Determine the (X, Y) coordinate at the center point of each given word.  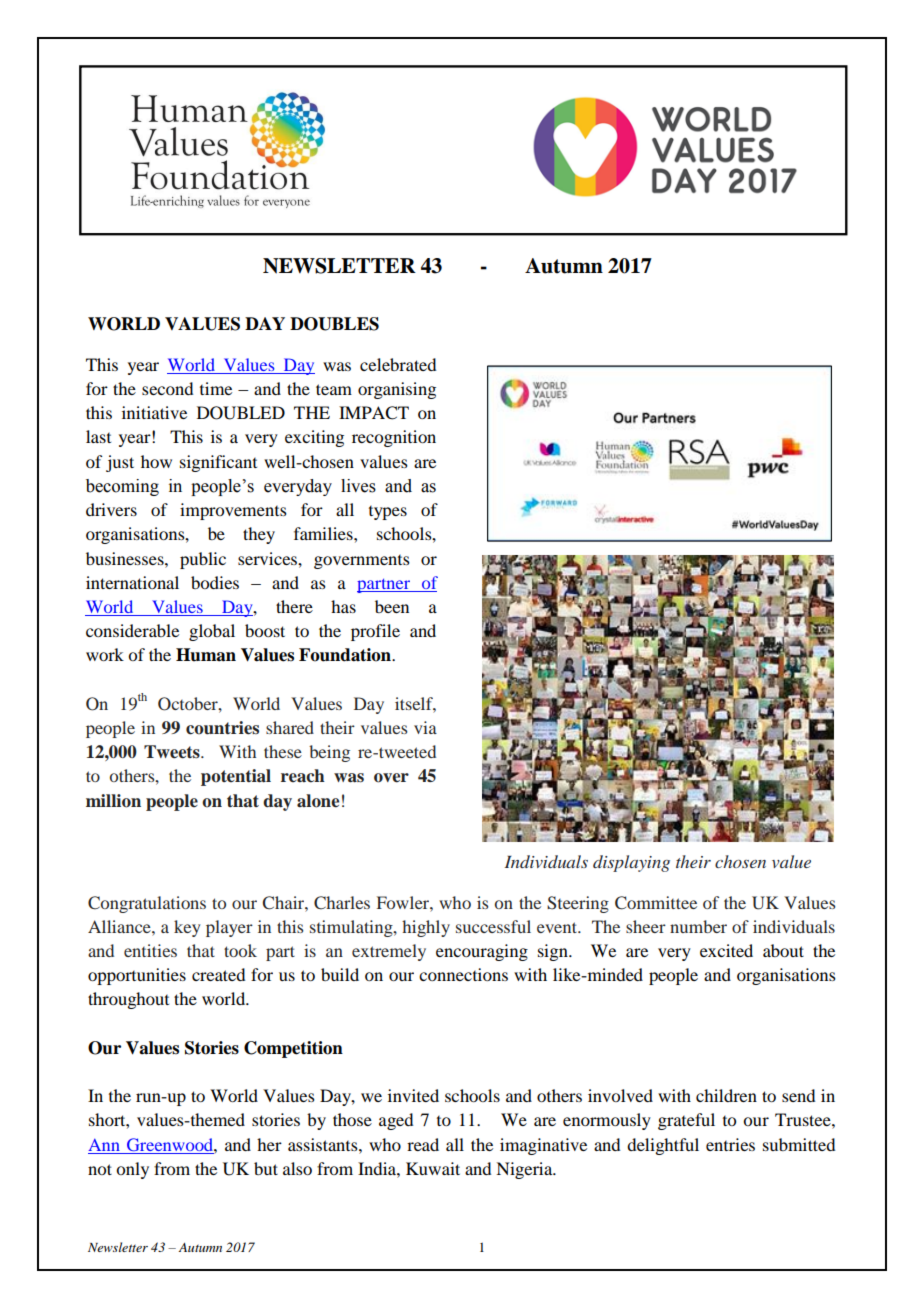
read (423, 1144)
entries (730, 1144)
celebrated (398, 364)
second (167, 388)
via (425, 727)
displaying (631, 863)
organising (397, 390)
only (132, 1170)
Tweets (173, 752)
